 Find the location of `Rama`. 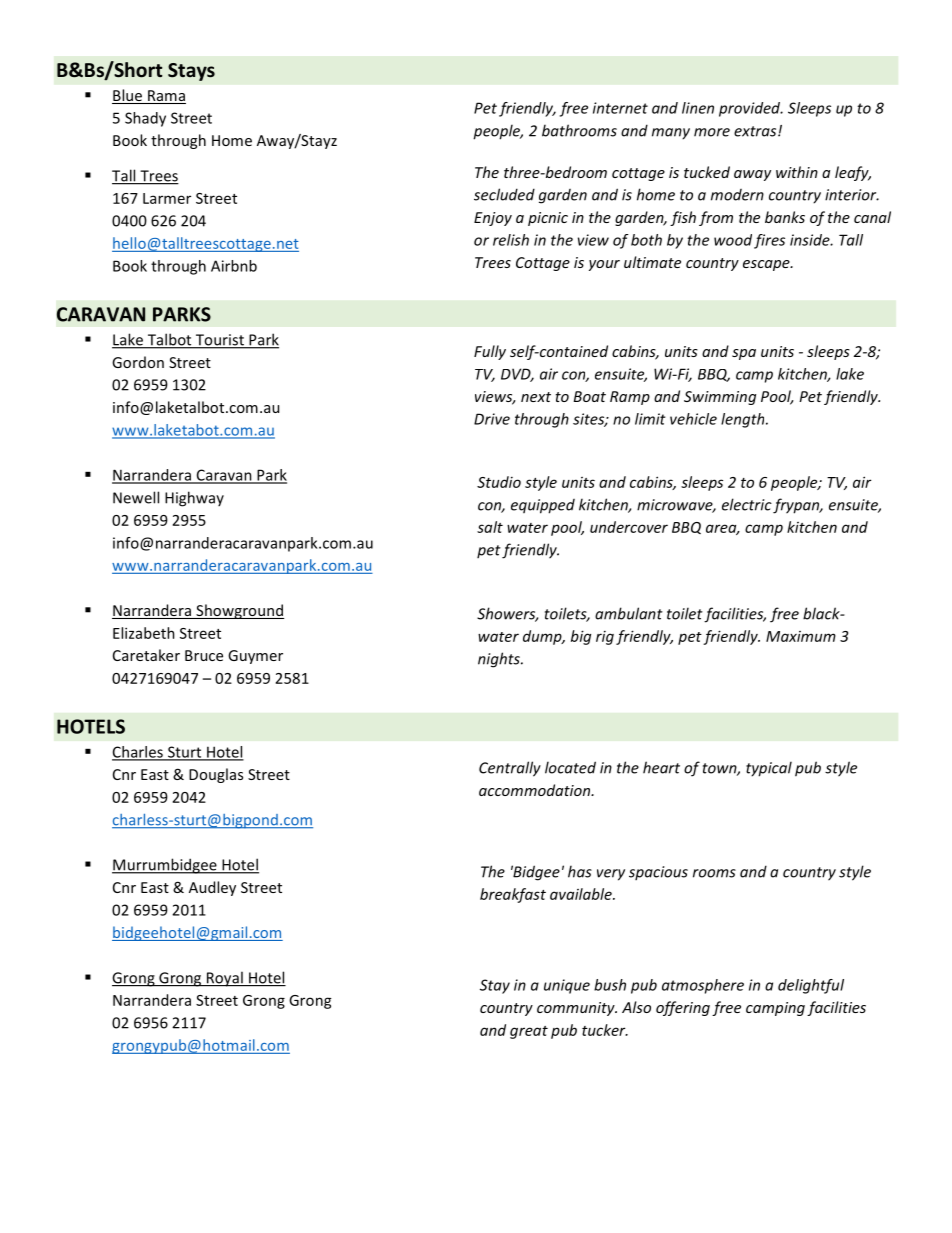

Rama is located at coordinates (166, 97).
